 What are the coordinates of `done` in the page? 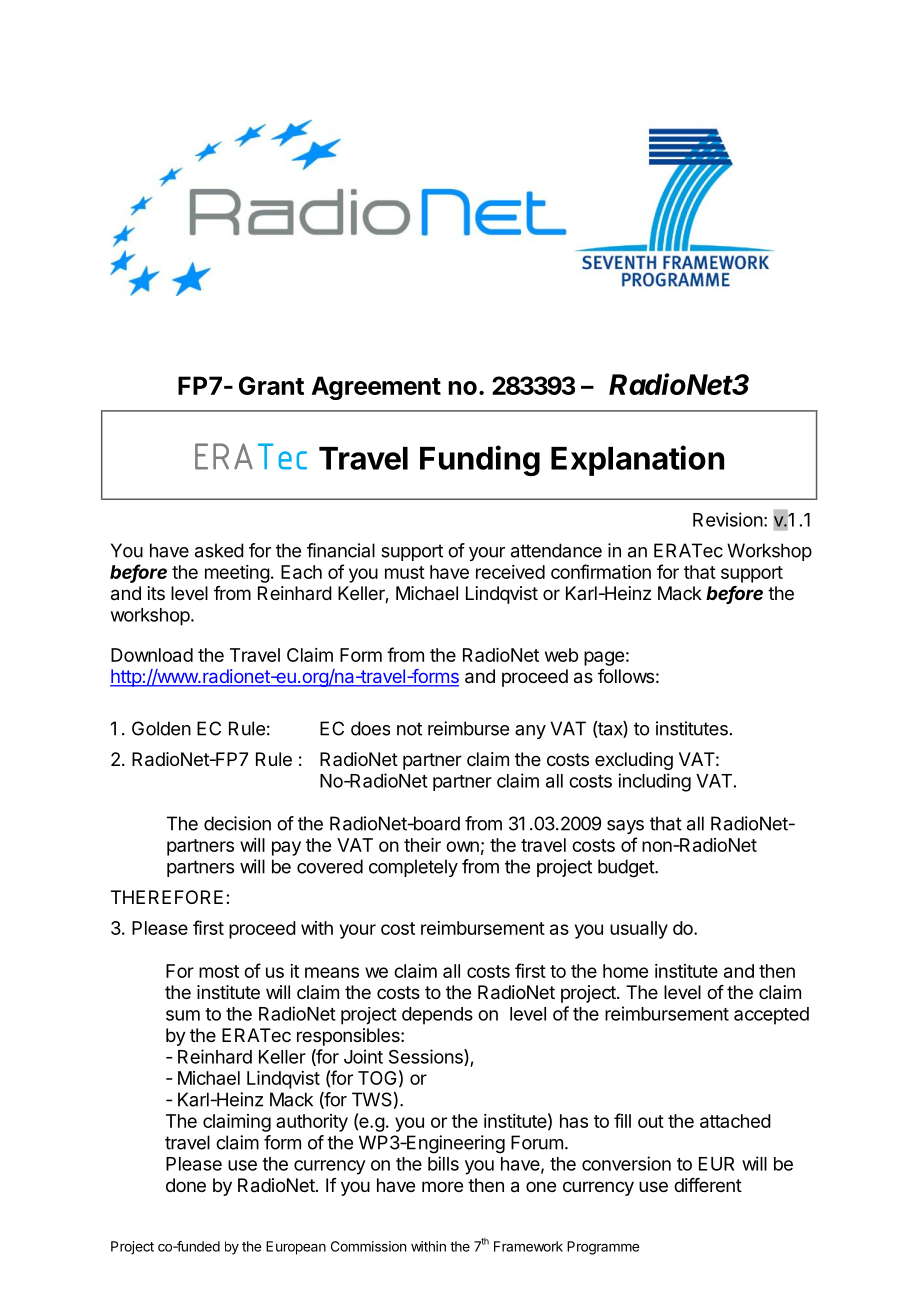 It's located at (186, 1185).
